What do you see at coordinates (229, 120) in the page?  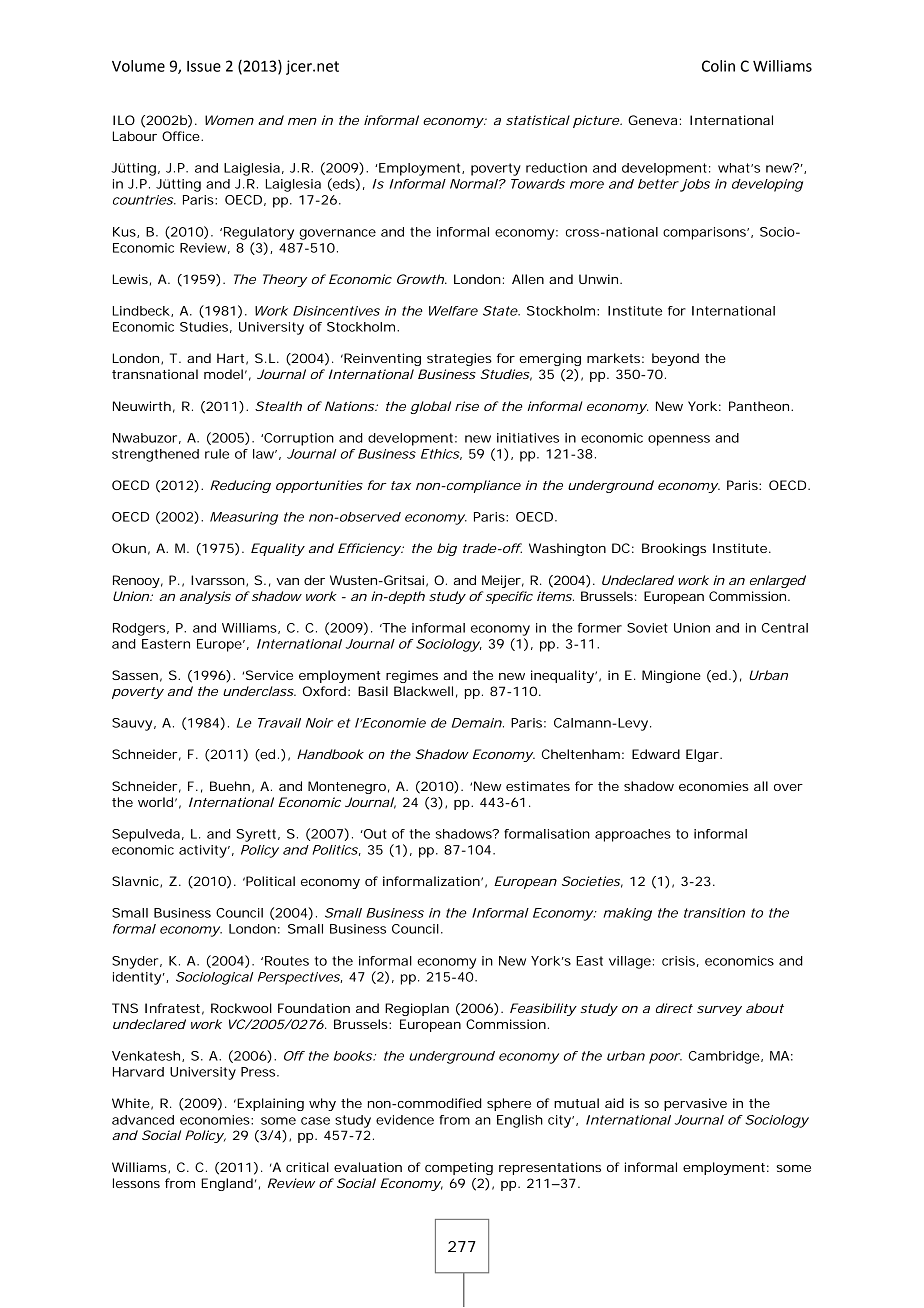 I see `Women` at bounding box center [229, 120].
